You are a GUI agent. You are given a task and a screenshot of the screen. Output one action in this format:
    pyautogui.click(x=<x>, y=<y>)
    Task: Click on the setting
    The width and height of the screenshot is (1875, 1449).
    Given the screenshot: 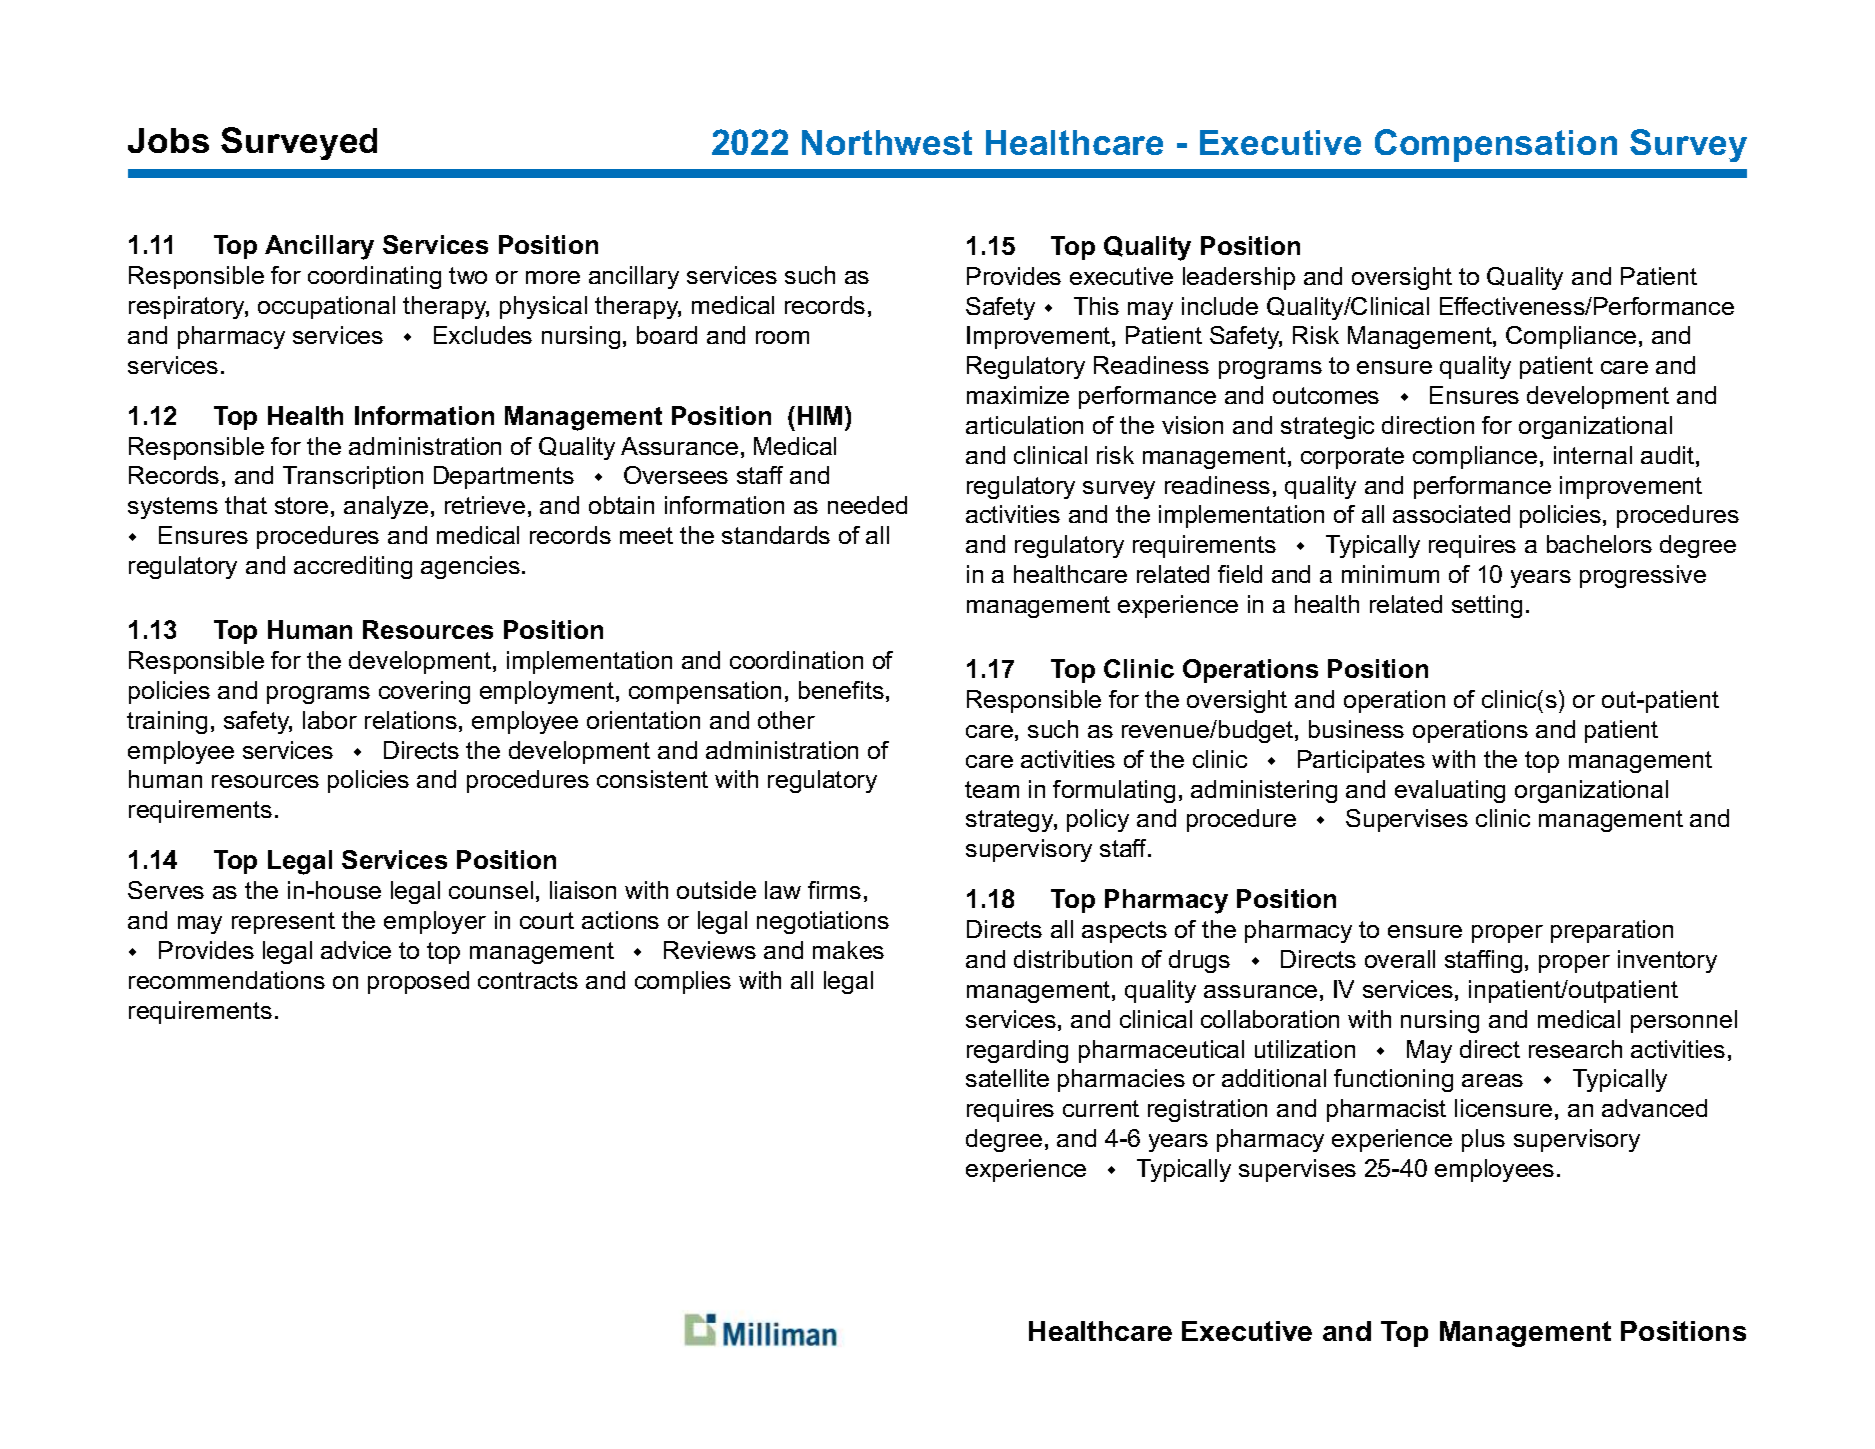 What is the action you would take?
    pyautogui.click(x=1487, y=606)
